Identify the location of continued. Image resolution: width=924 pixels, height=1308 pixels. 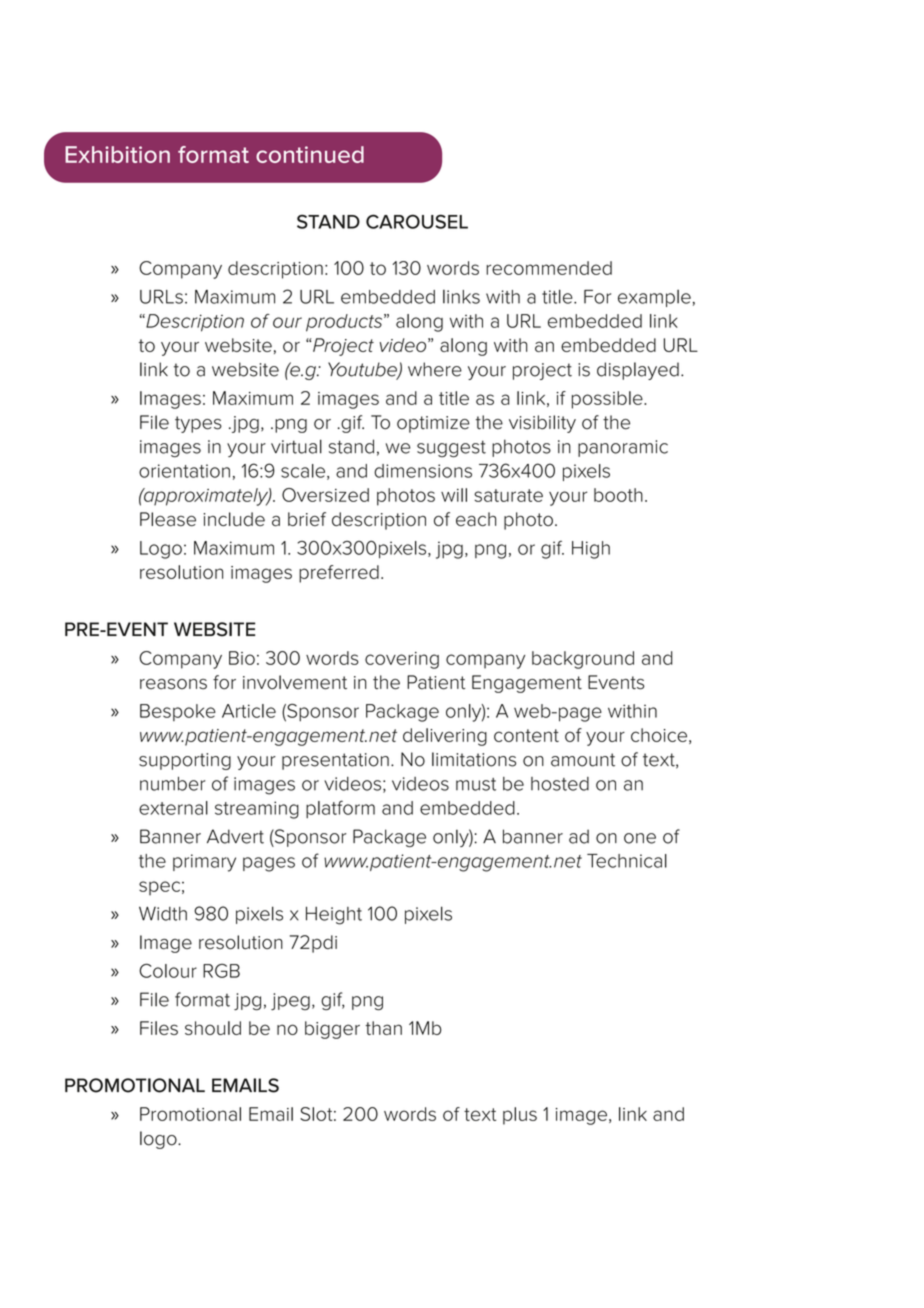
(310, 154).
